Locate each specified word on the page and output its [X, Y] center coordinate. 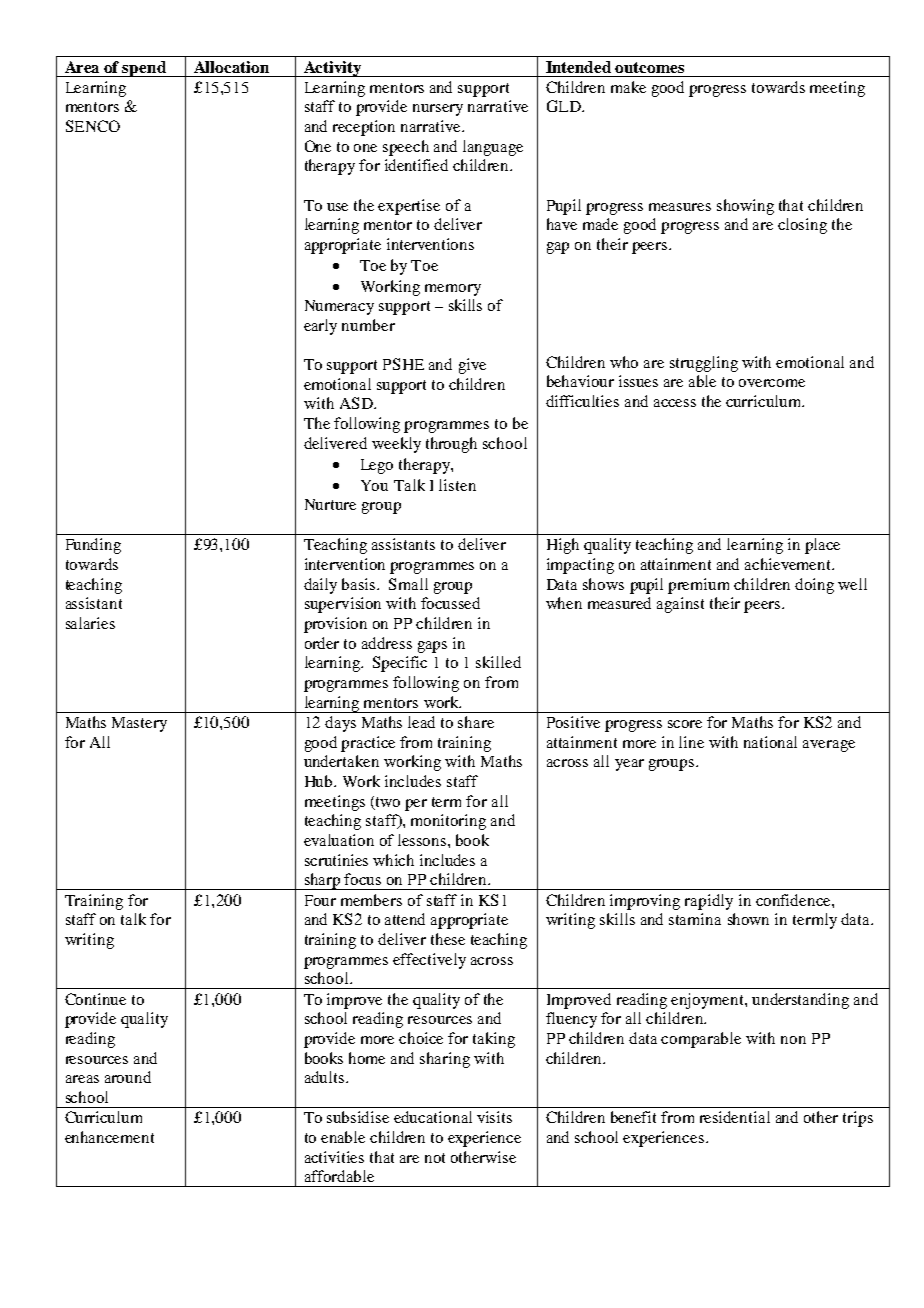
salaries [90, 623]
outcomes [649, 67]
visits [494, 1117]
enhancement [109, 1137]
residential [735, 1117]
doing [814, 586]
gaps [432, 647]
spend [144, 69]
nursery [438, 110]
